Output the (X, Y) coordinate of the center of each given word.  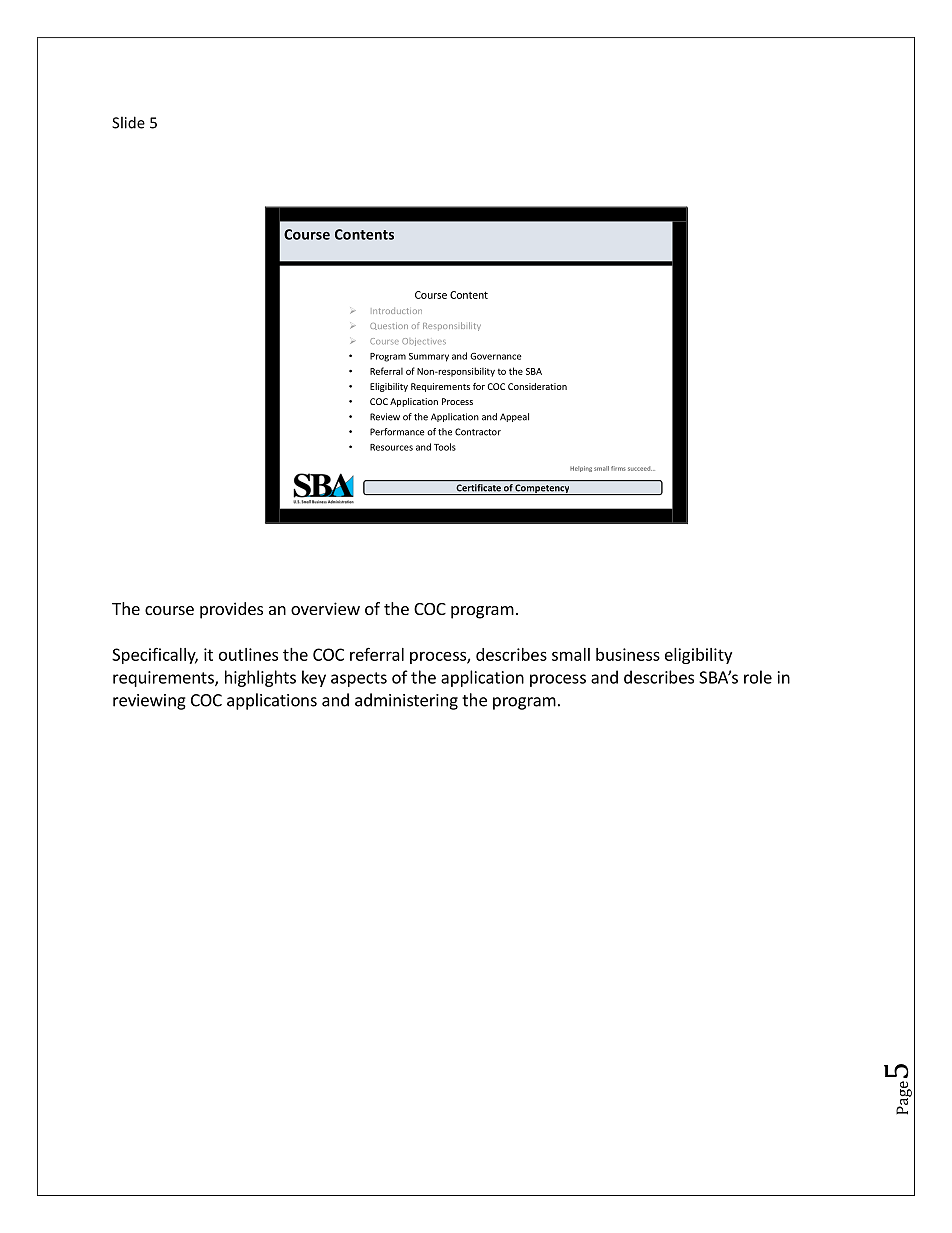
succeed (640, 468)
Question (389, 326)
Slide (128, 122)
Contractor (478, 432)
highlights (260, 678)
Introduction (397, 311)
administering (406, 701)
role (758, 677)
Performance (397, 432)
